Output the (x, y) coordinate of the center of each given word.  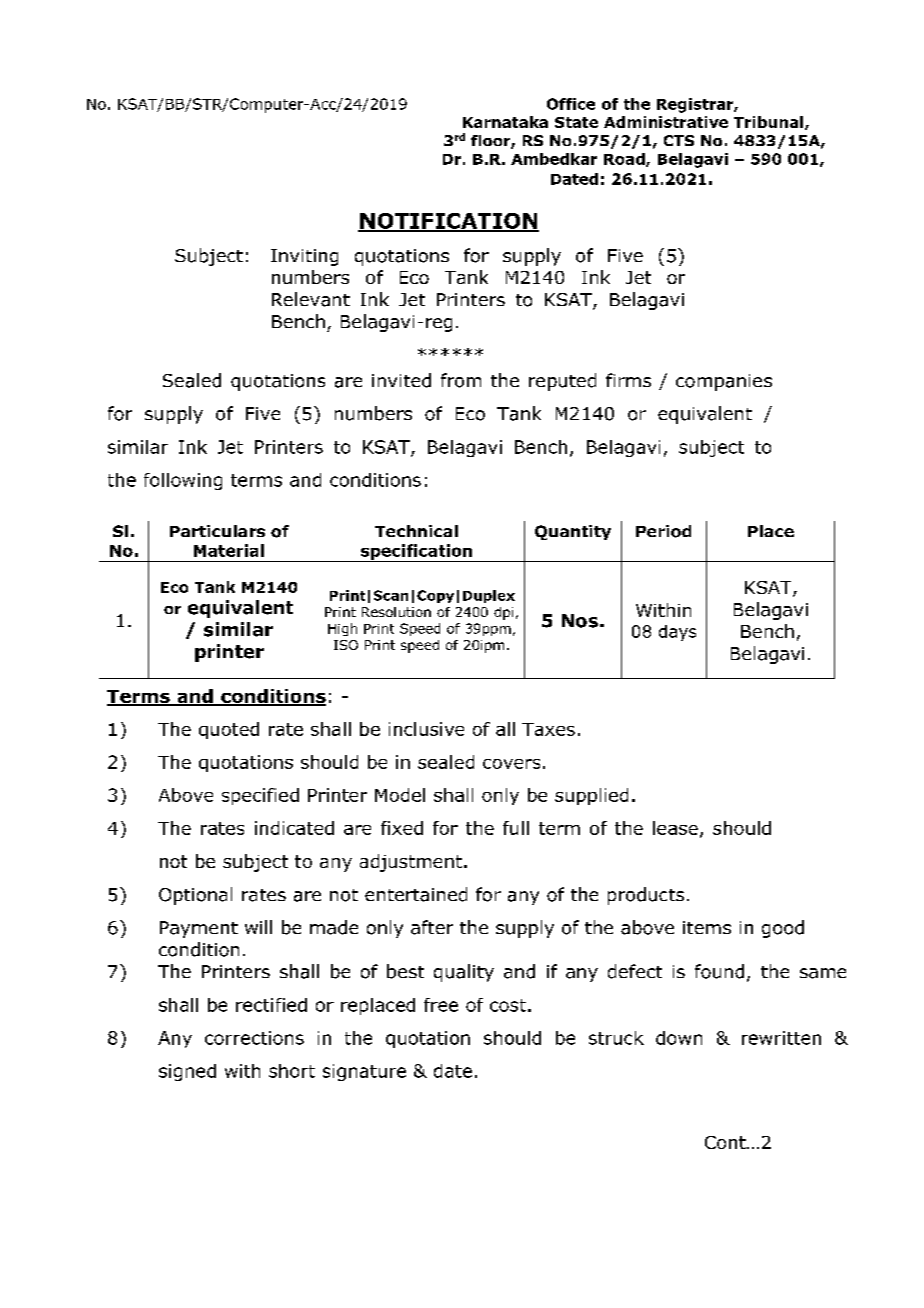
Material (229, 550)
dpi (503, 613)
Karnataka (505, 122)
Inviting (304, 257)
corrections (254, 1038)
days (677, 633)
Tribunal (768, 122)
